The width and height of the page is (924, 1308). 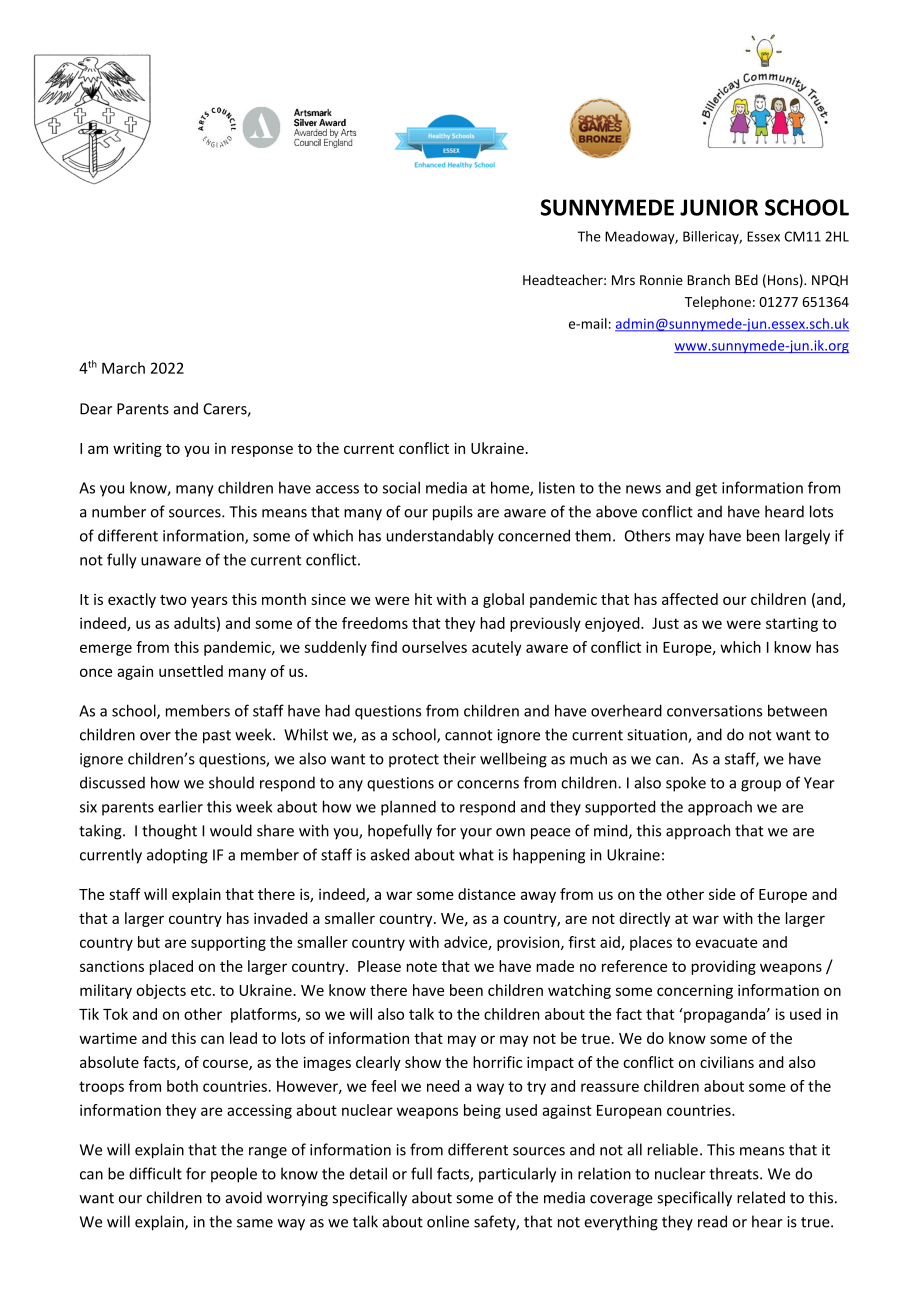 I want to click on conversations, so click(x=714, y=711).
